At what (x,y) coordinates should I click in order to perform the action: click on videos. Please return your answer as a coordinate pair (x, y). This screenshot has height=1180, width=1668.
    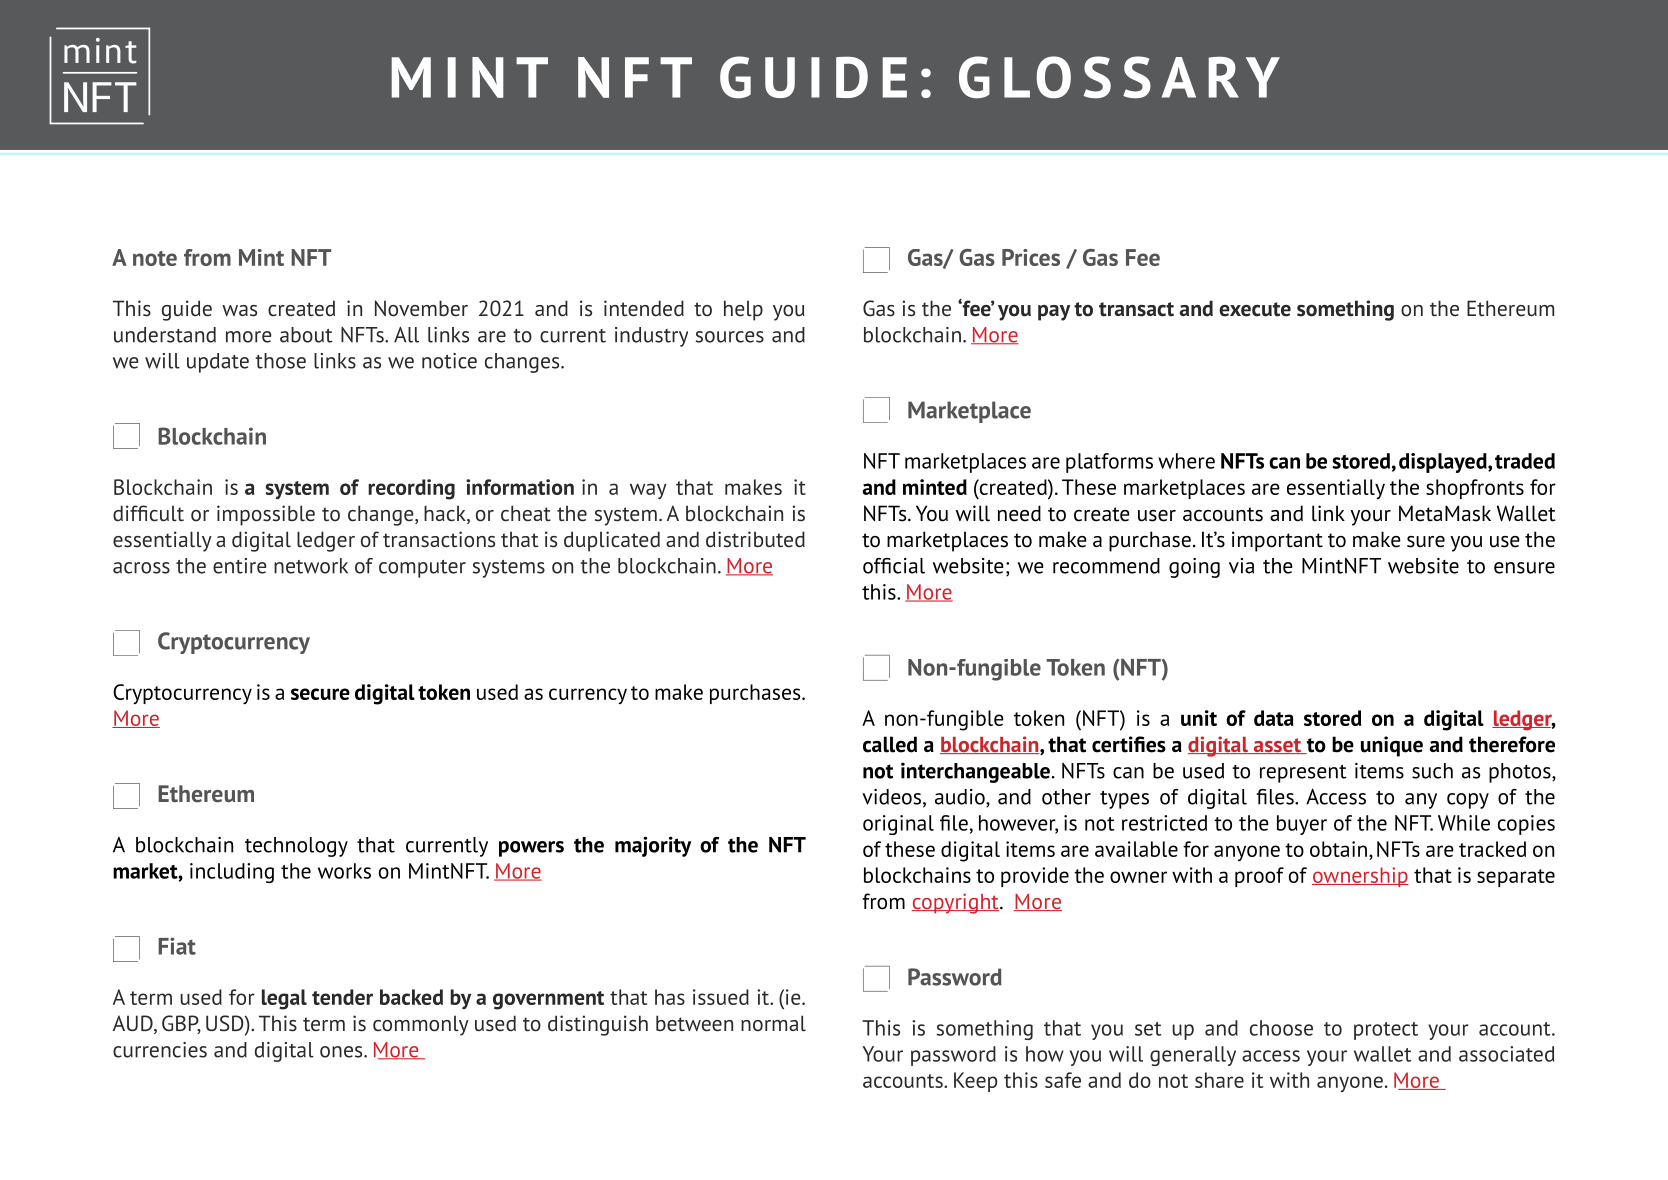
    Looking at the image, I should click on (891, 797).
